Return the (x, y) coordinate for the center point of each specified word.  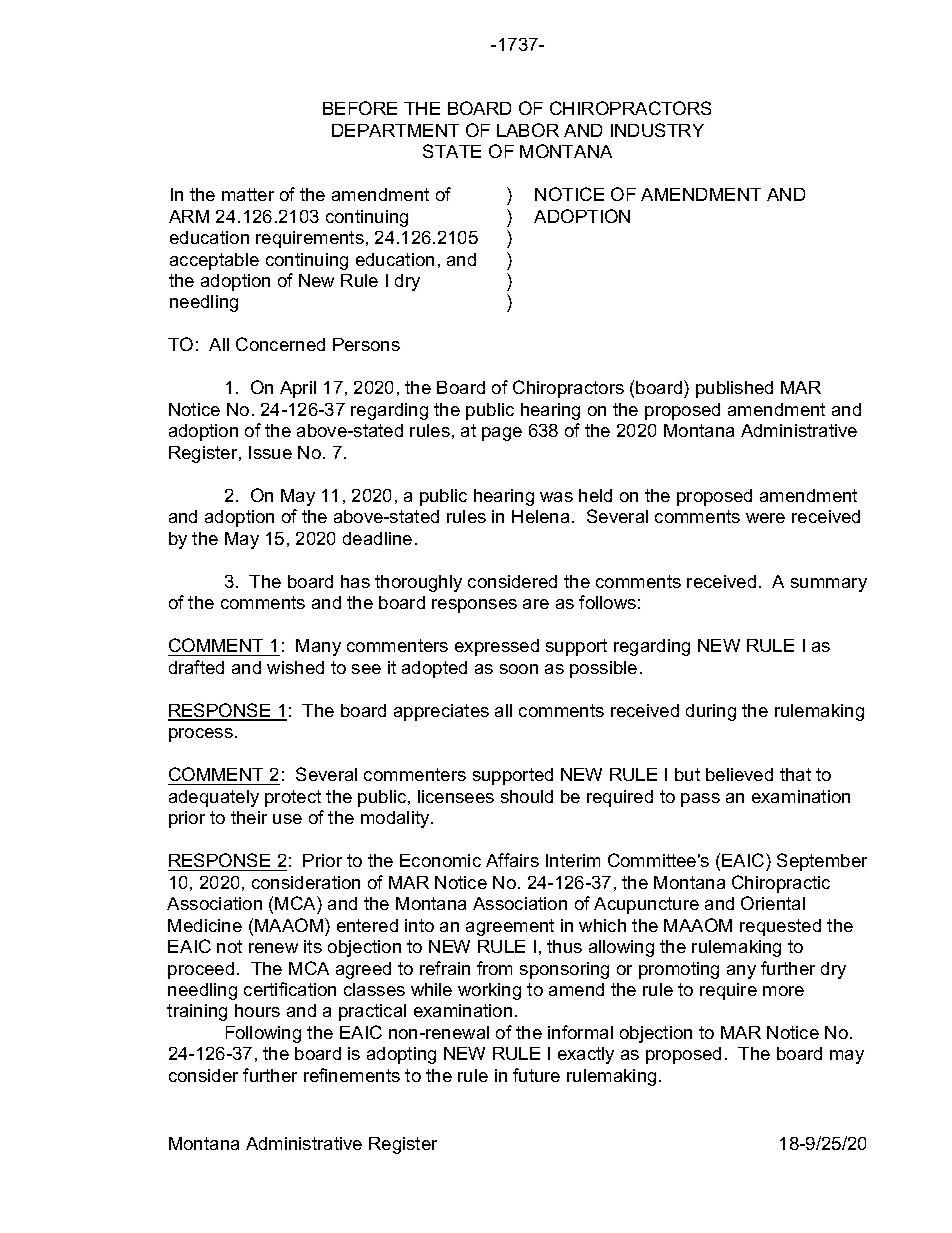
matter (248, 194)
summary (829, 585)
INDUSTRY (657, 130)
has (355, 581)
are (536, 604)
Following (263, 1034)
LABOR (528, 130)
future (536, 1075)
